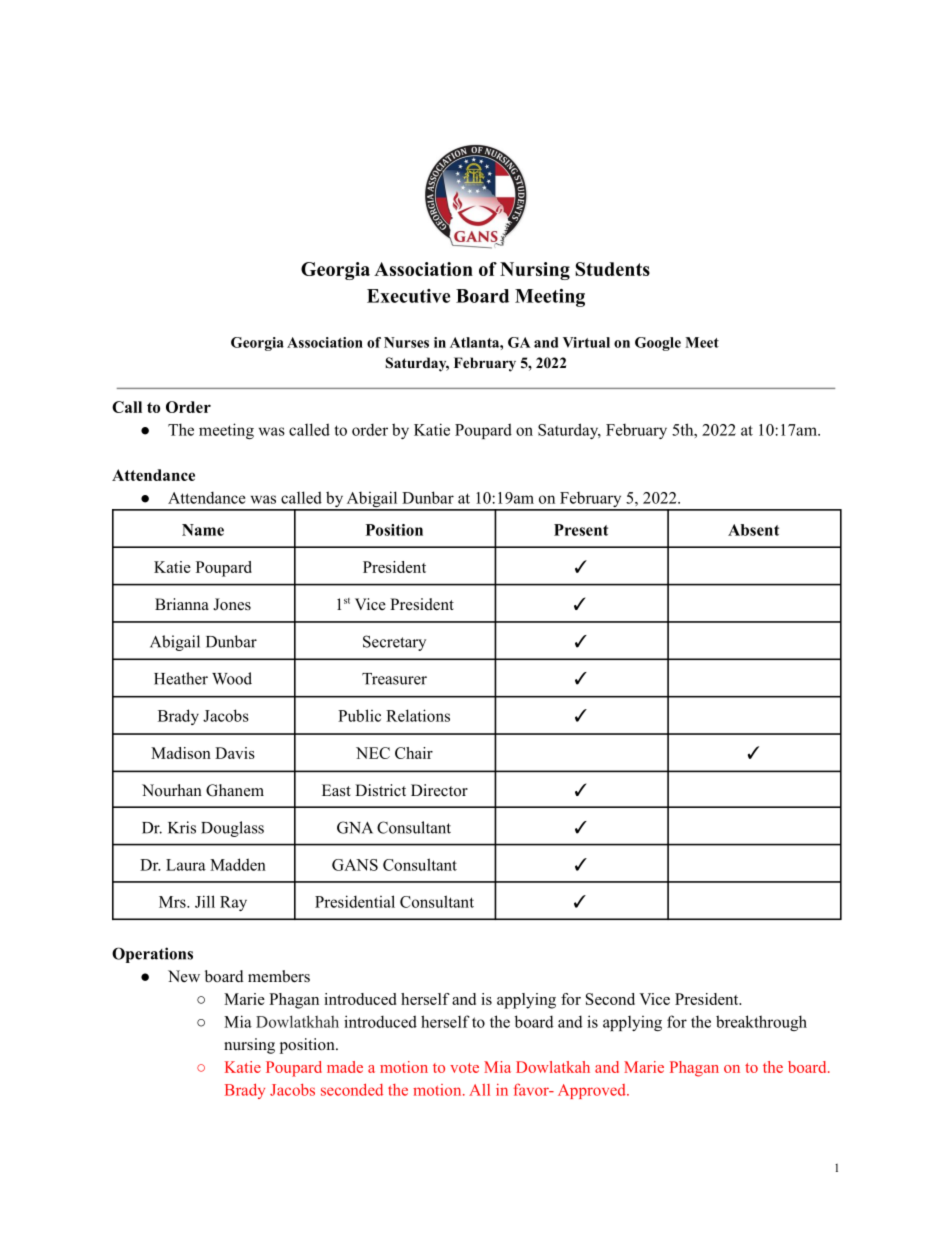 This image has width=952, height=1233. Describe the element at coordinates (408, 296) in the image. I see `Executive` at that location.
